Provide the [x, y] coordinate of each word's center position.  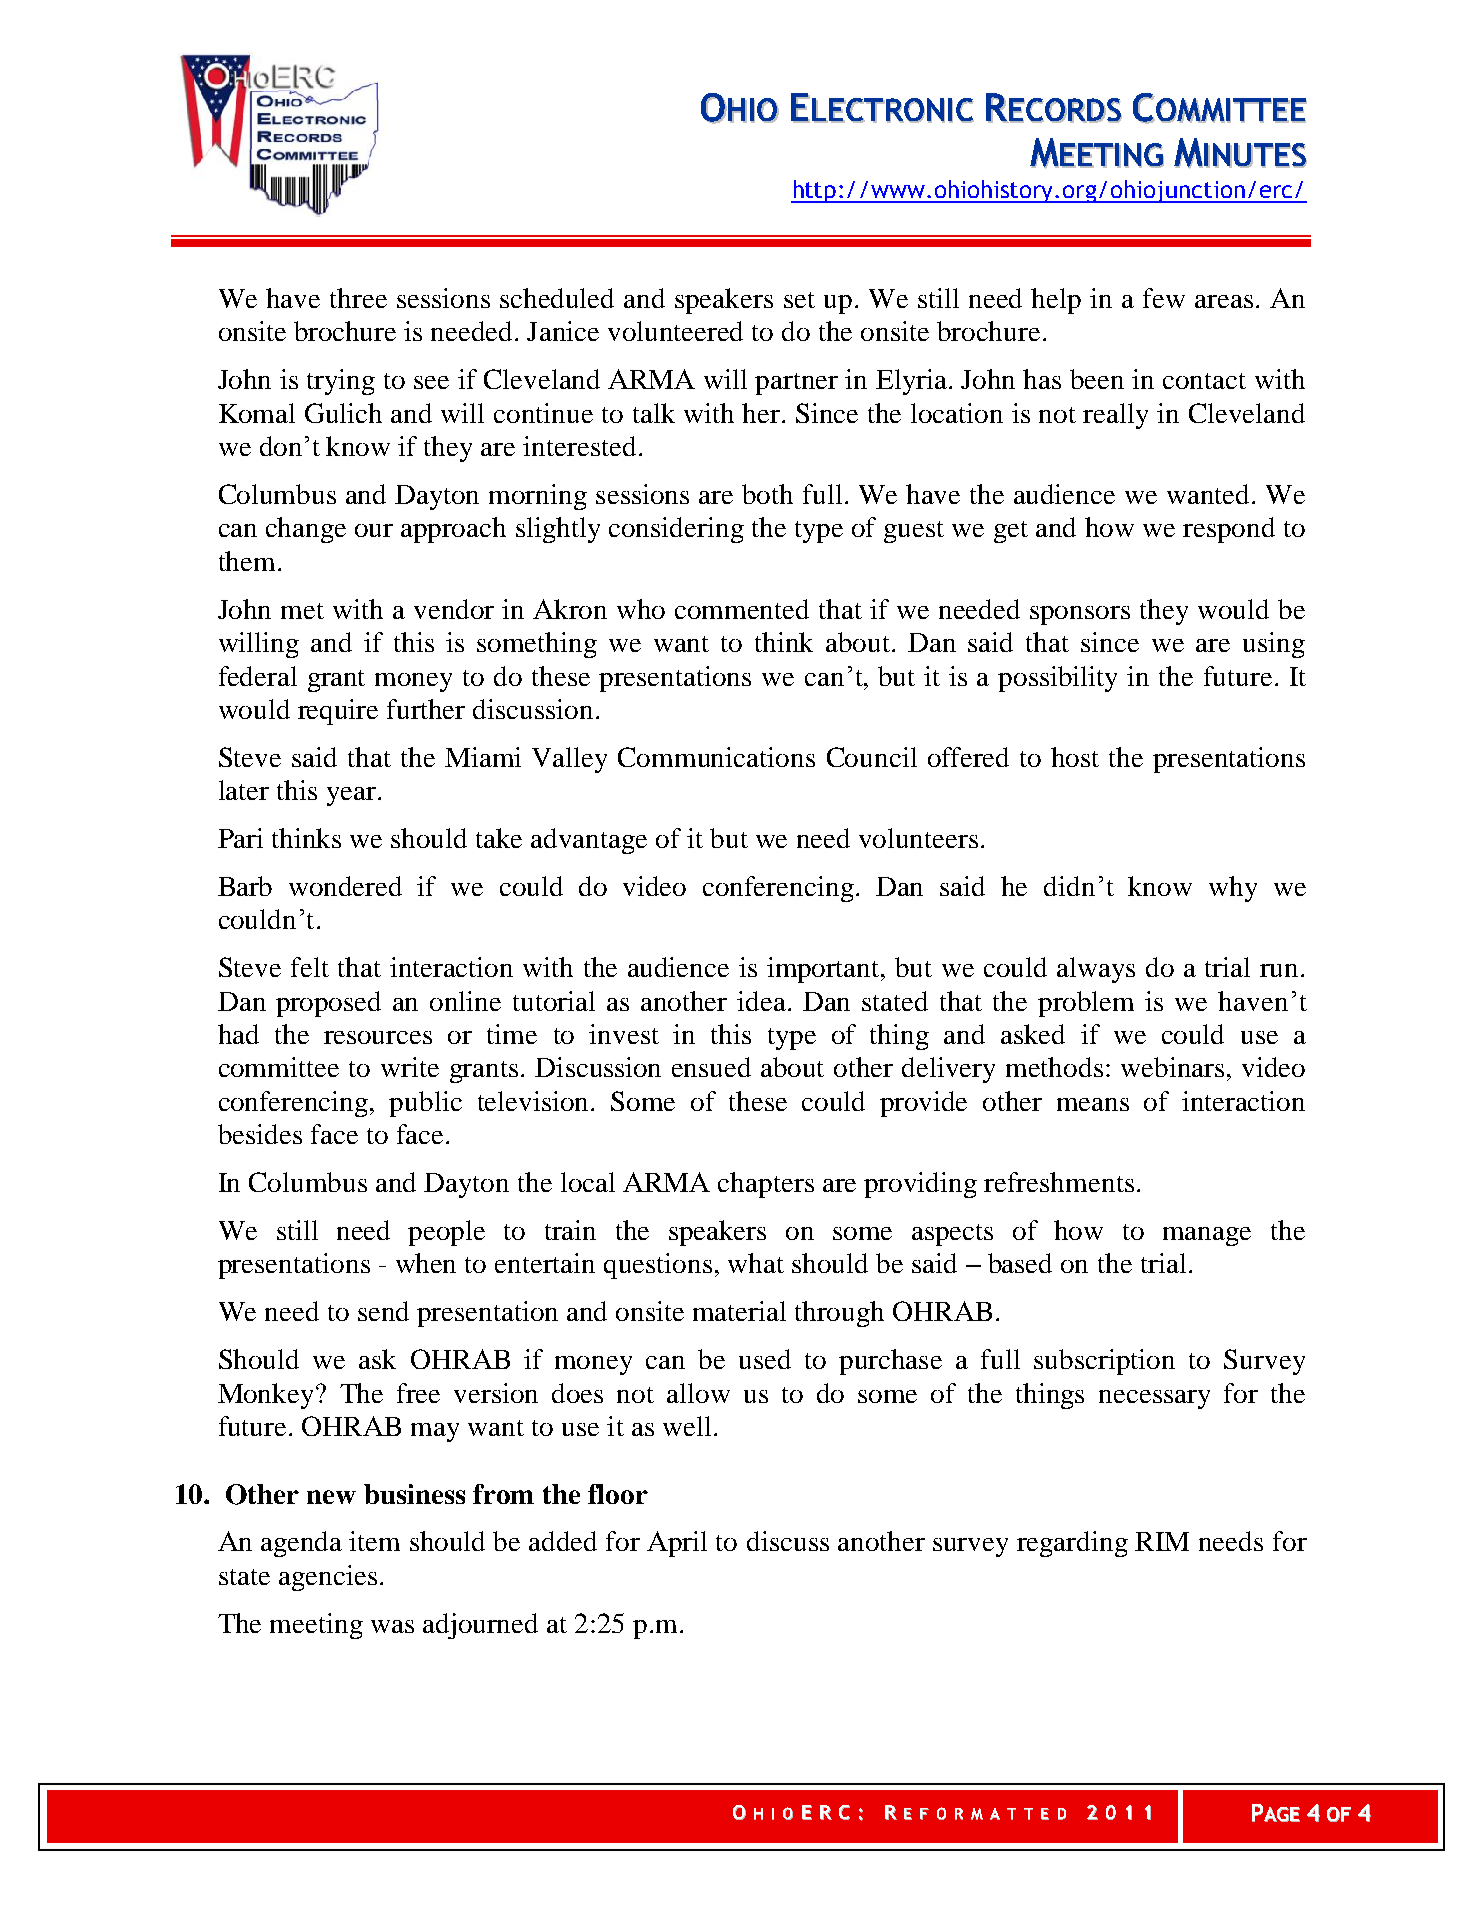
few [1164, 298]
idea [763, 1001]
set [799, 300]
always [1096, 970]
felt [310, 967]
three [358, 298]
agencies [328, 1578]
